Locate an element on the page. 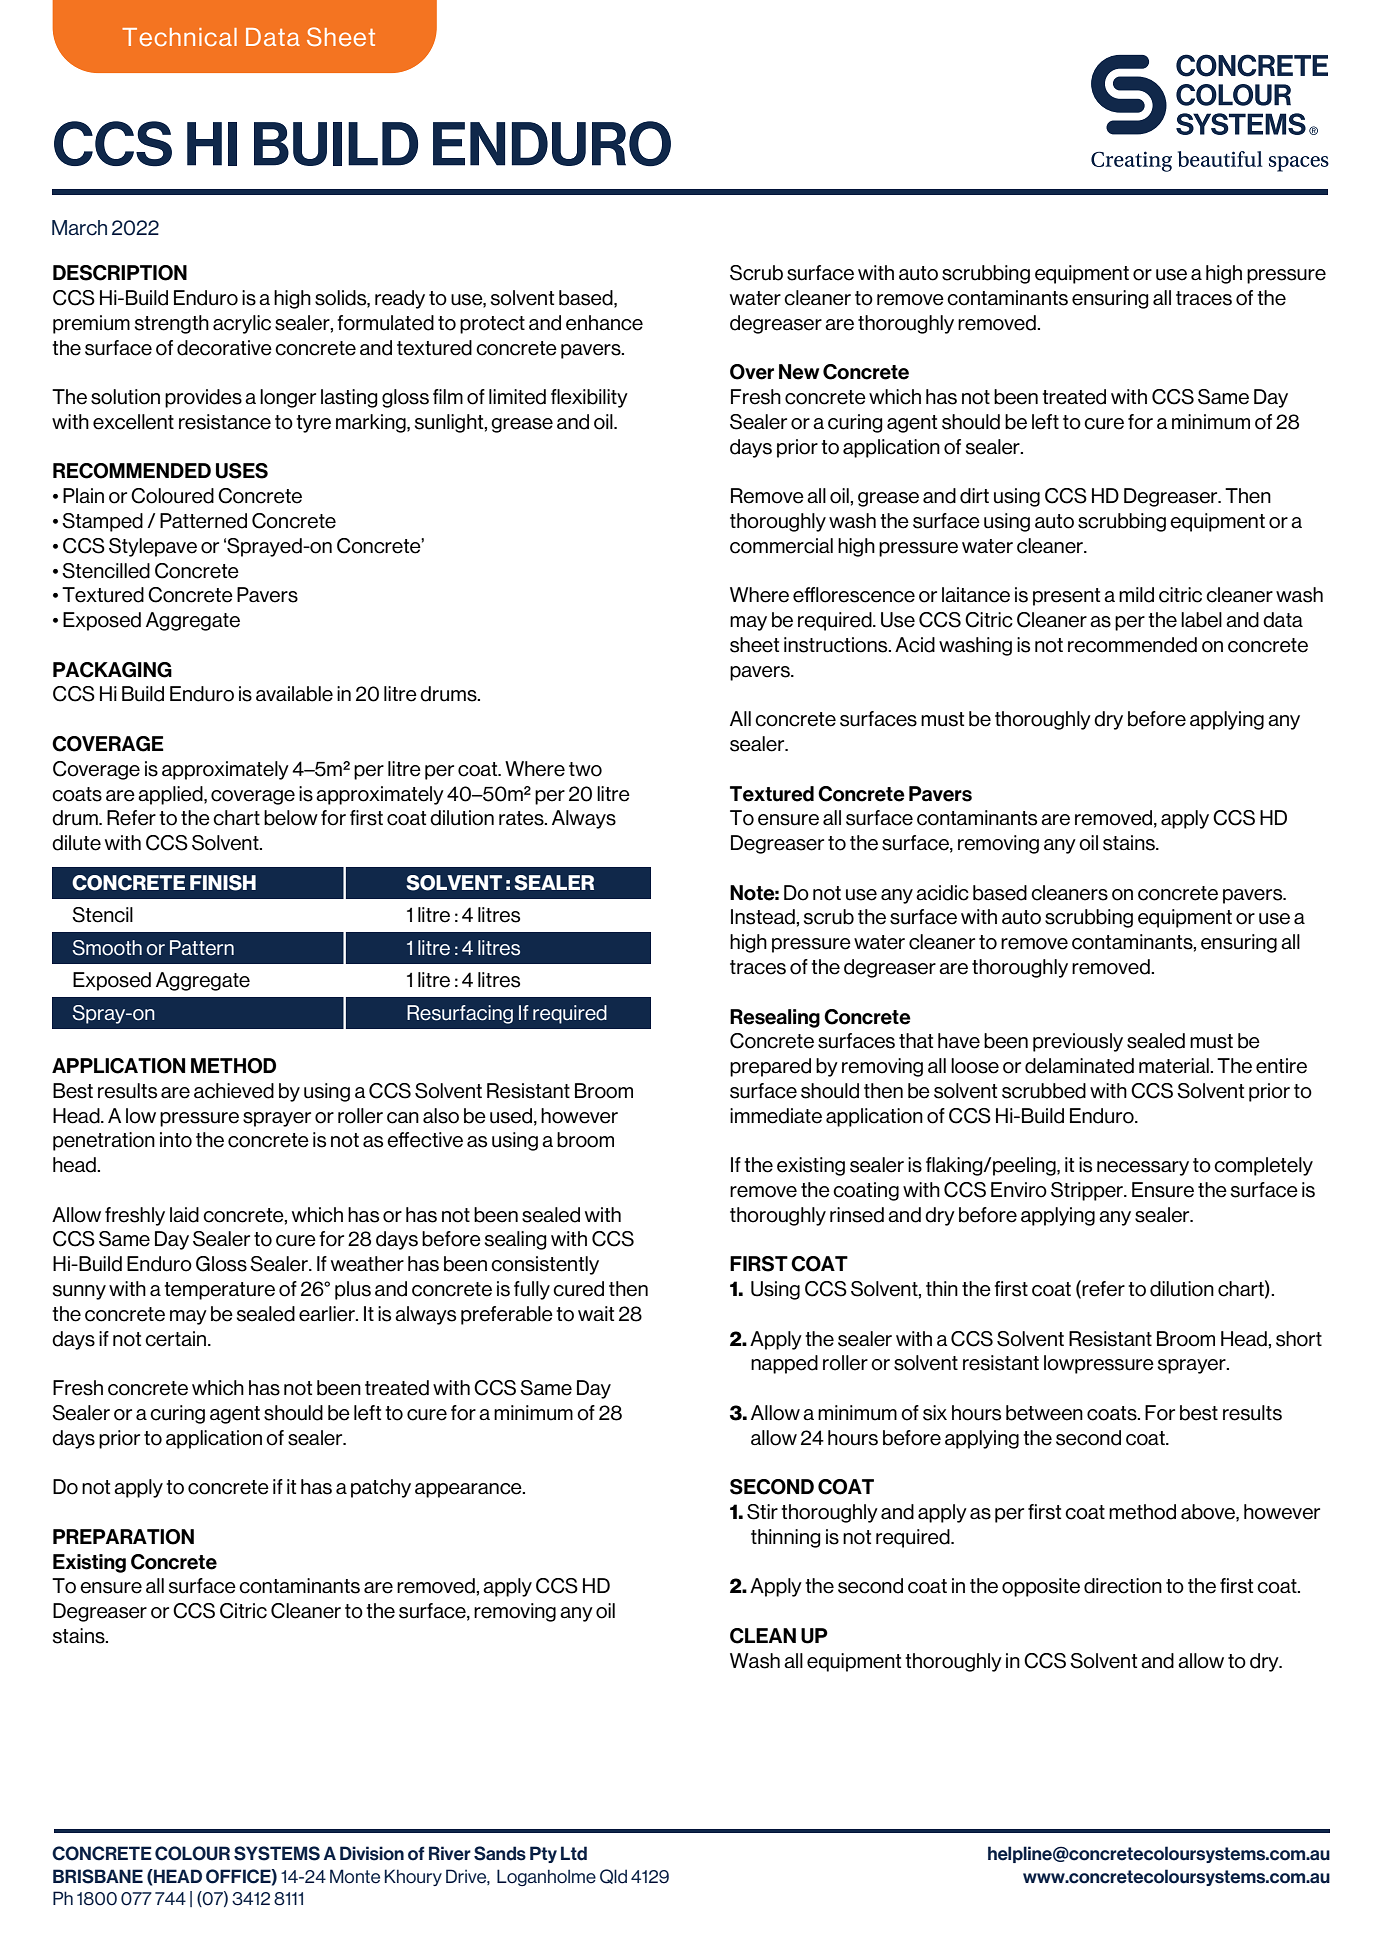 Image resolution: width=1381 pixels, height=1953 pixels. direction is located at coordinates (1123, 1586).
